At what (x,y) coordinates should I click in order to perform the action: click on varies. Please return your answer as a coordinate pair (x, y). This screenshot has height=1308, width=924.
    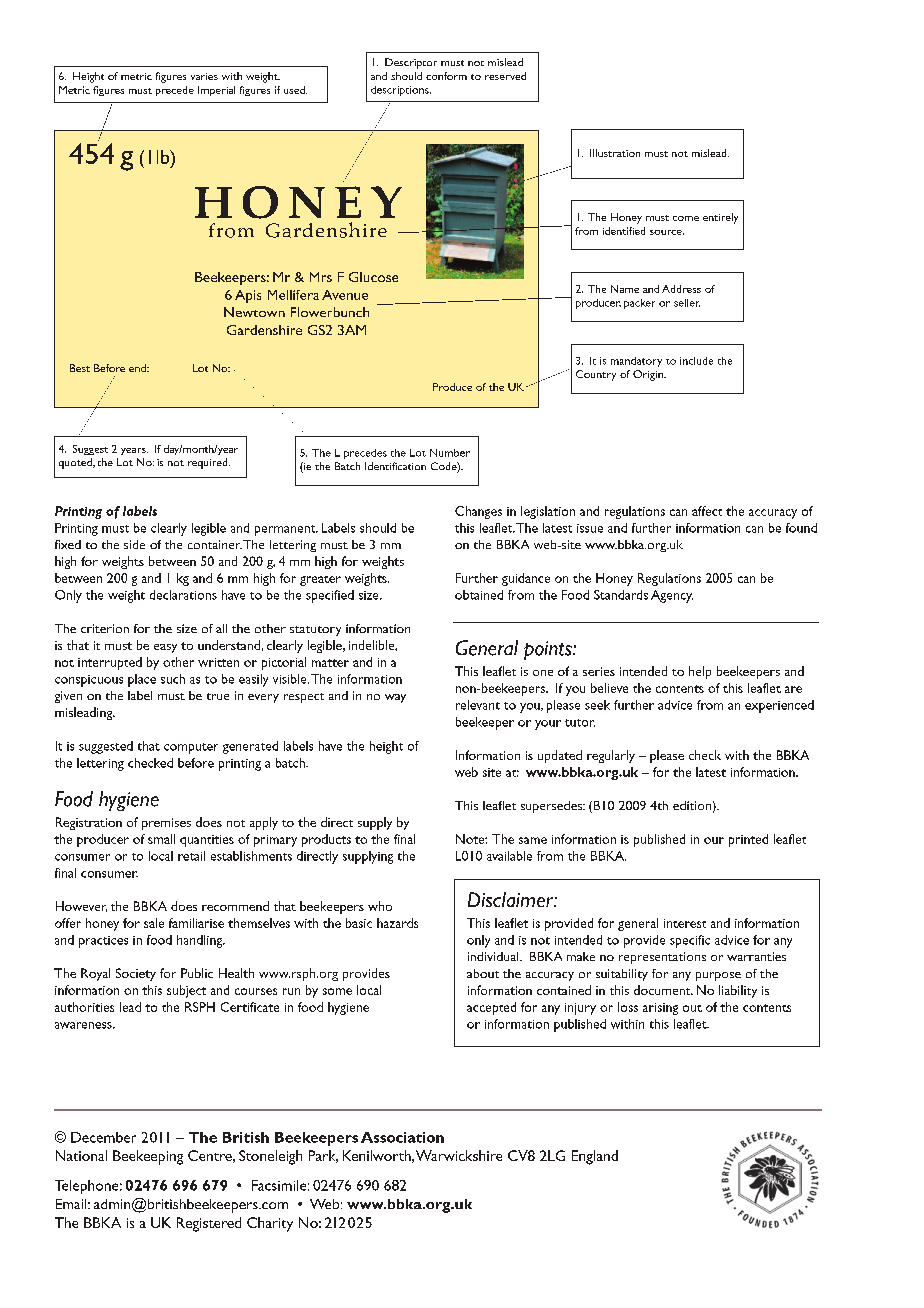
    Looking at the image, I should click on (204, 76).
